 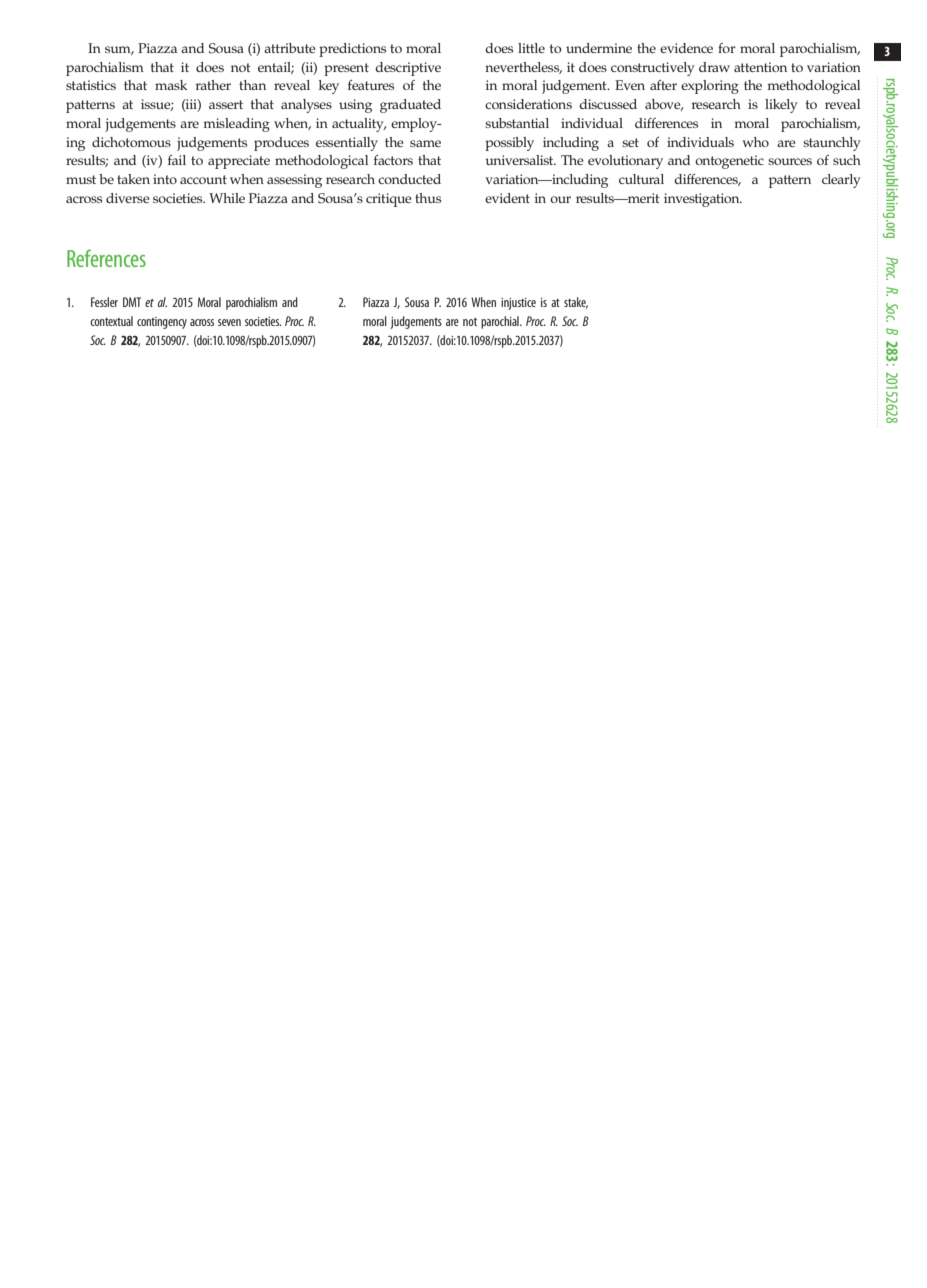 What do you see at coordinates (162, 323) in the document?
I see `contingency` at bounding box center [162, 323].
